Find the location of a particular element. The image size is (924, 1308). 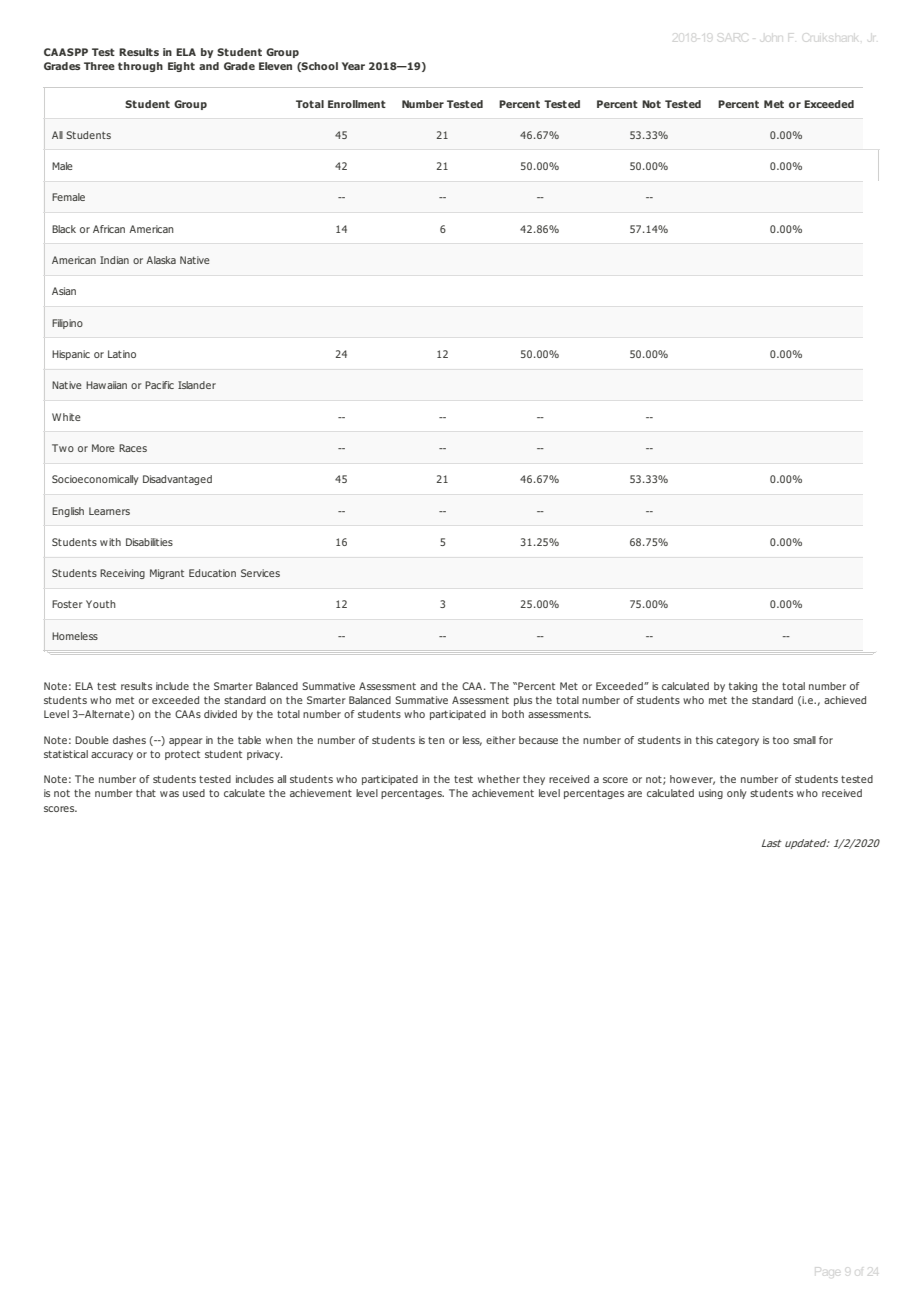

Enrollment is located at coordinates (357, 104).
